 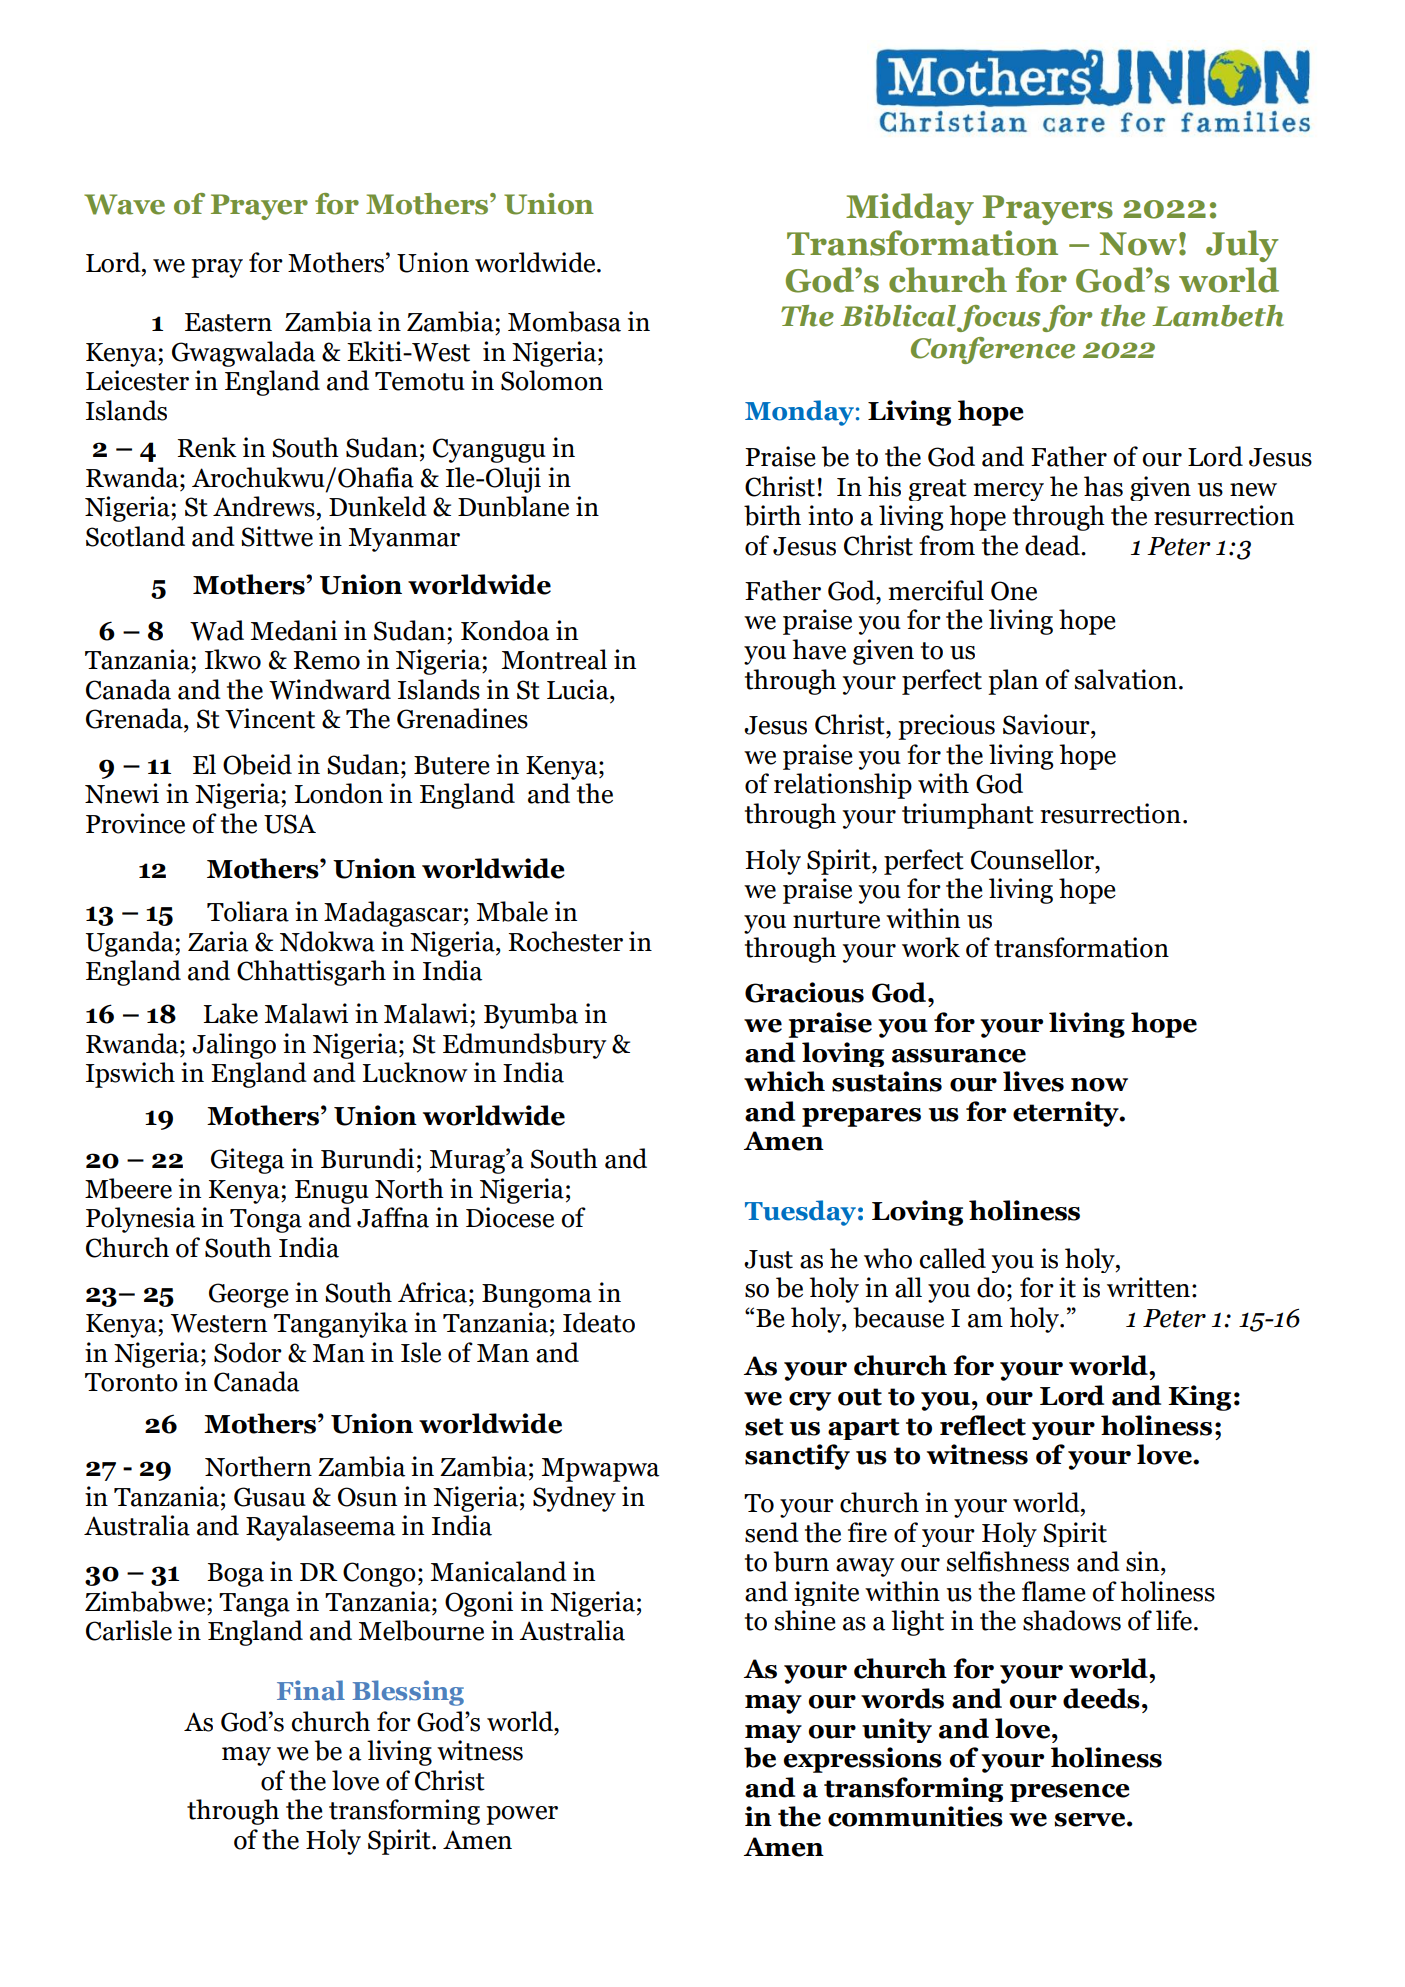 What do you see at coordinates (217, 630) in the image?
I see `Wad` at bounding box center [217, 630].
